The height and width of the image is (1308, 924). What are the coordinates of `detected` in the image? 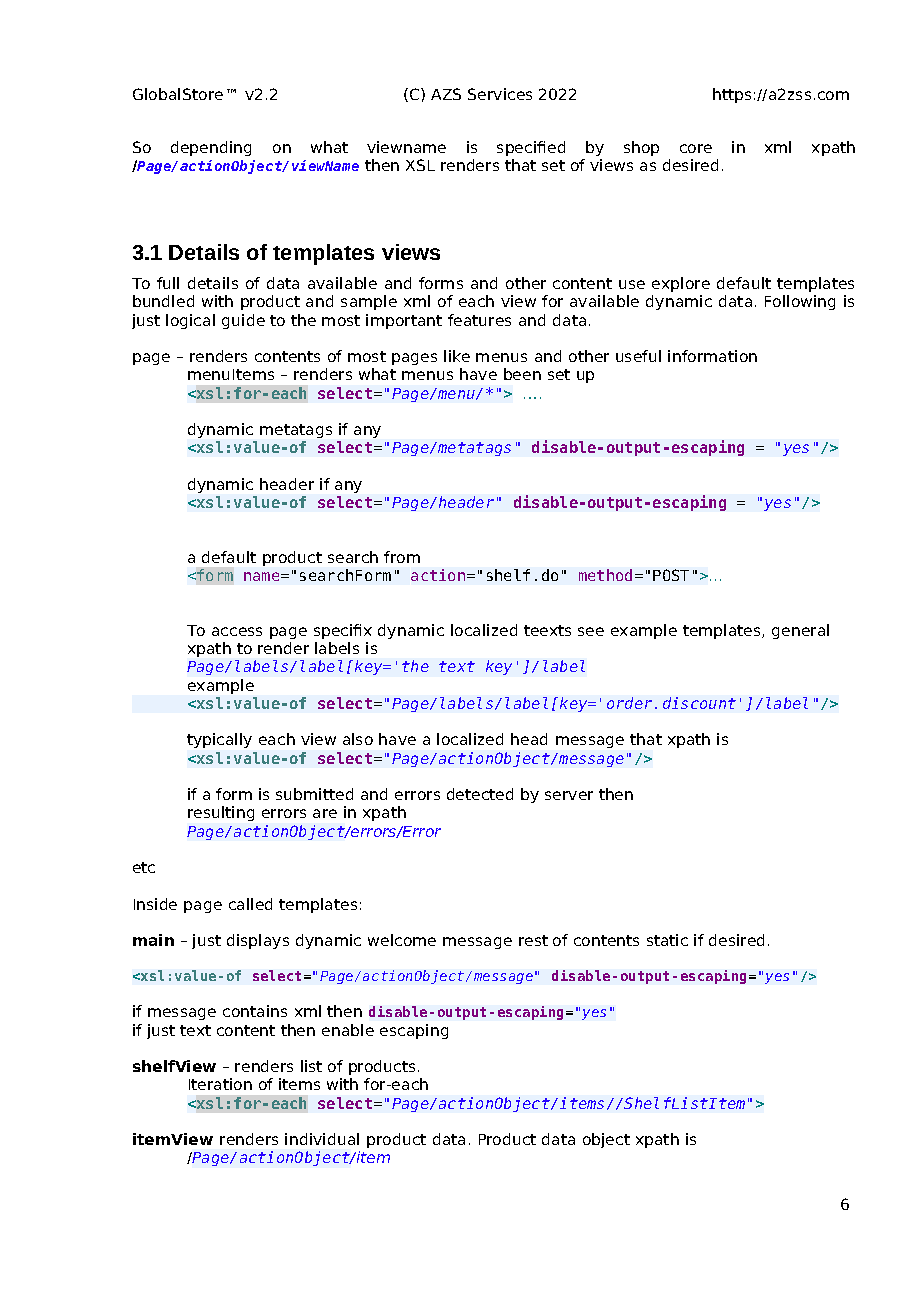 It's located at (480, 794).
